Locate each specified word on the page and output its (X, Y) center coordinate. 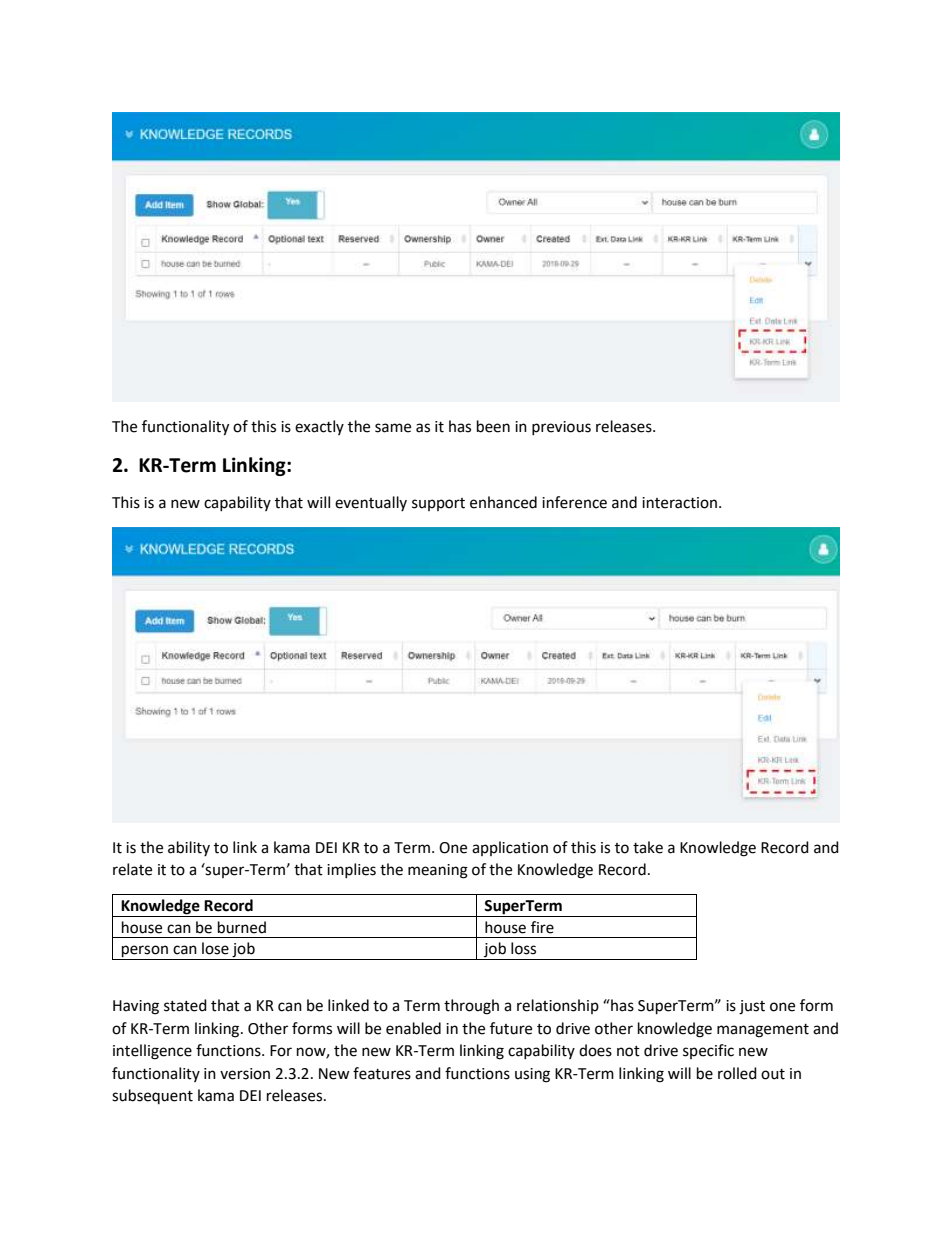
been (493, 426)
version (245, 1074)
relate (132, 869)
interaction (679, 503)
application (510, 848)
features (382, 1073)
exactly (319, 427)
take (648, 847)
